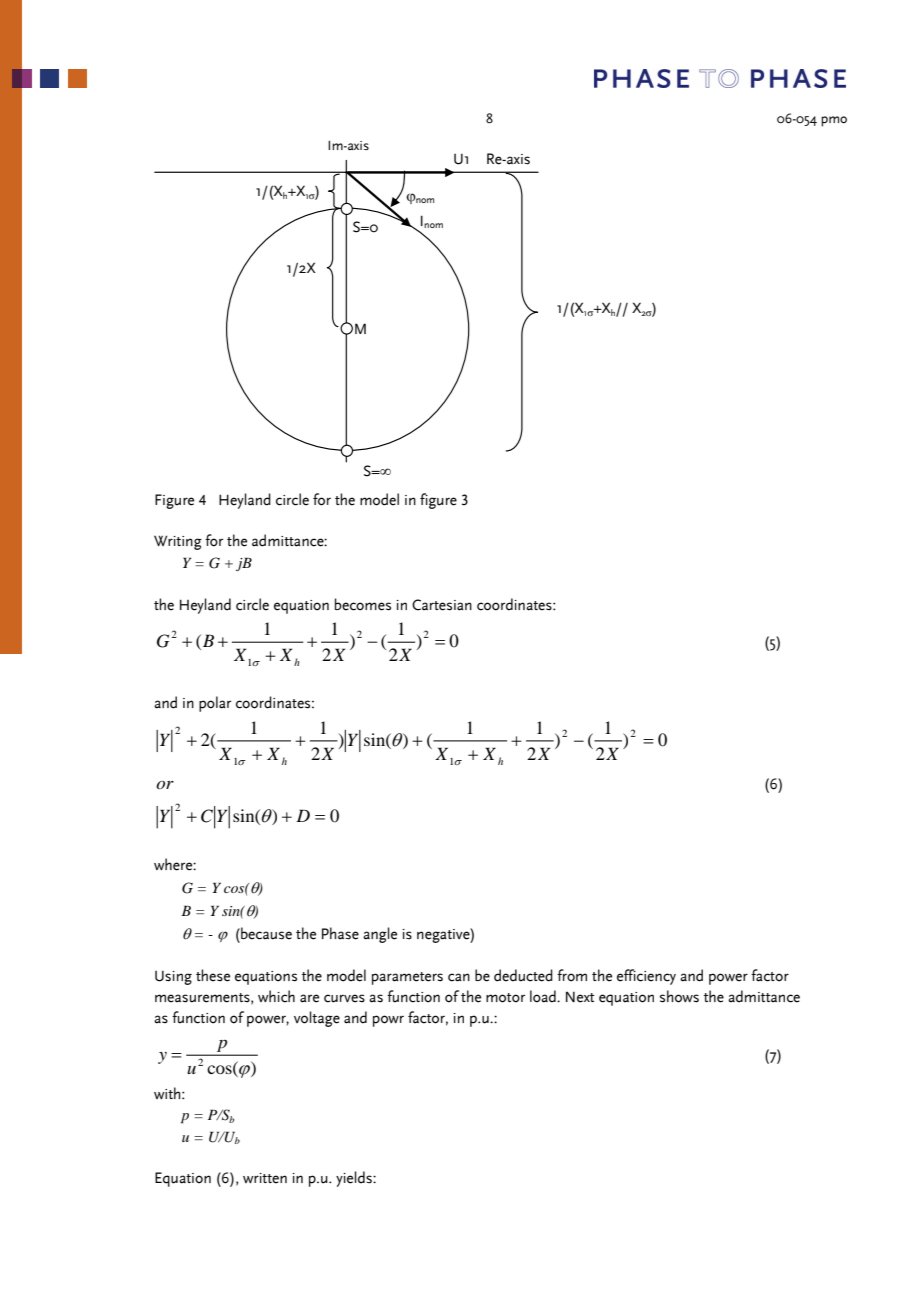 The height and width of the screenshot is (1308, 924). I want to click on Writing, so click(178, 542).
